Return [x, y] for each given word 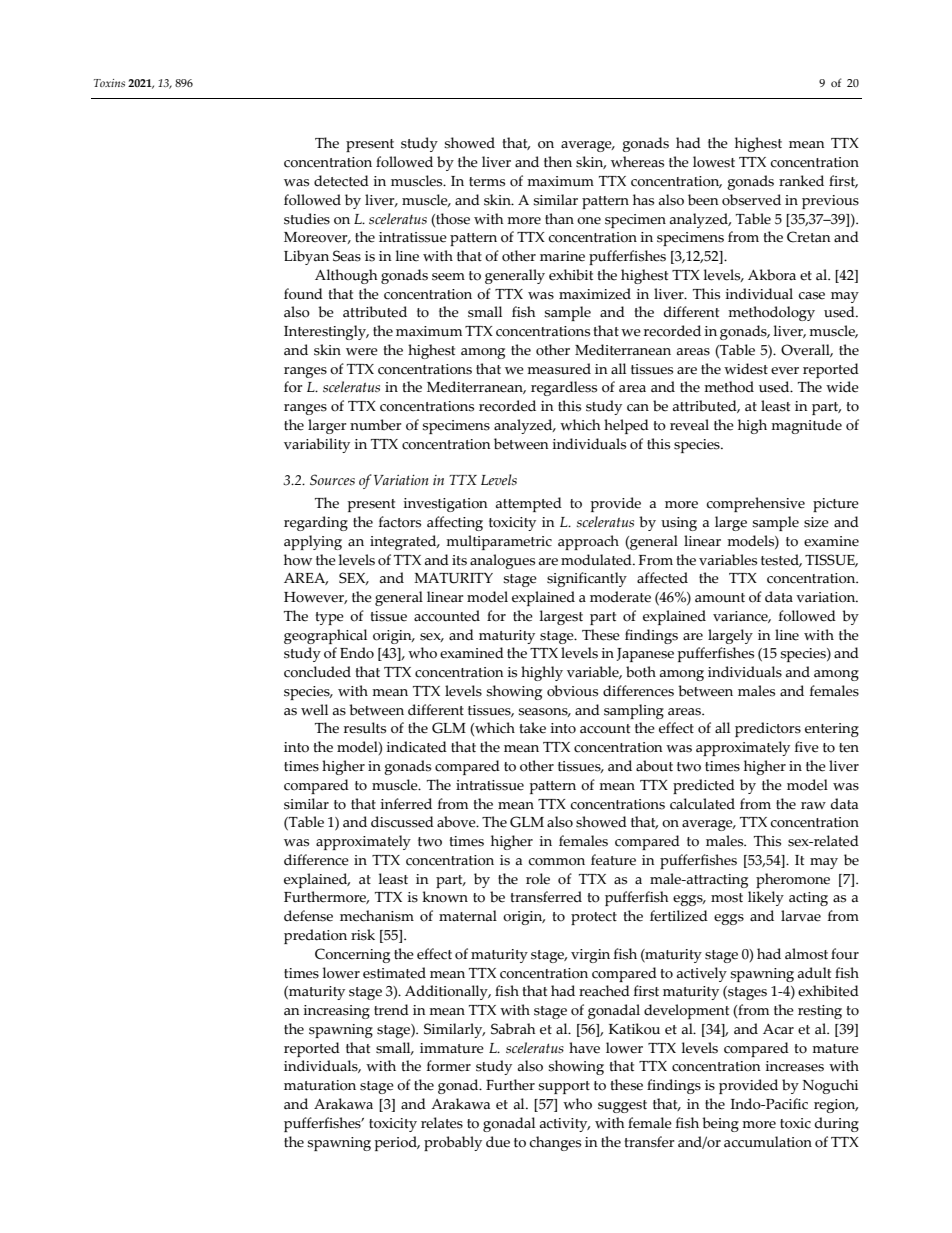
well [314, 710]
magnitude [806, 426]
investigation [446, 505]
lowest [714, 162]
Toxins [109, 83]
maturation [320, 1085]
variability [317, 445]
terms [487, 182]
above [457, 822]
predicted [704, 786]
